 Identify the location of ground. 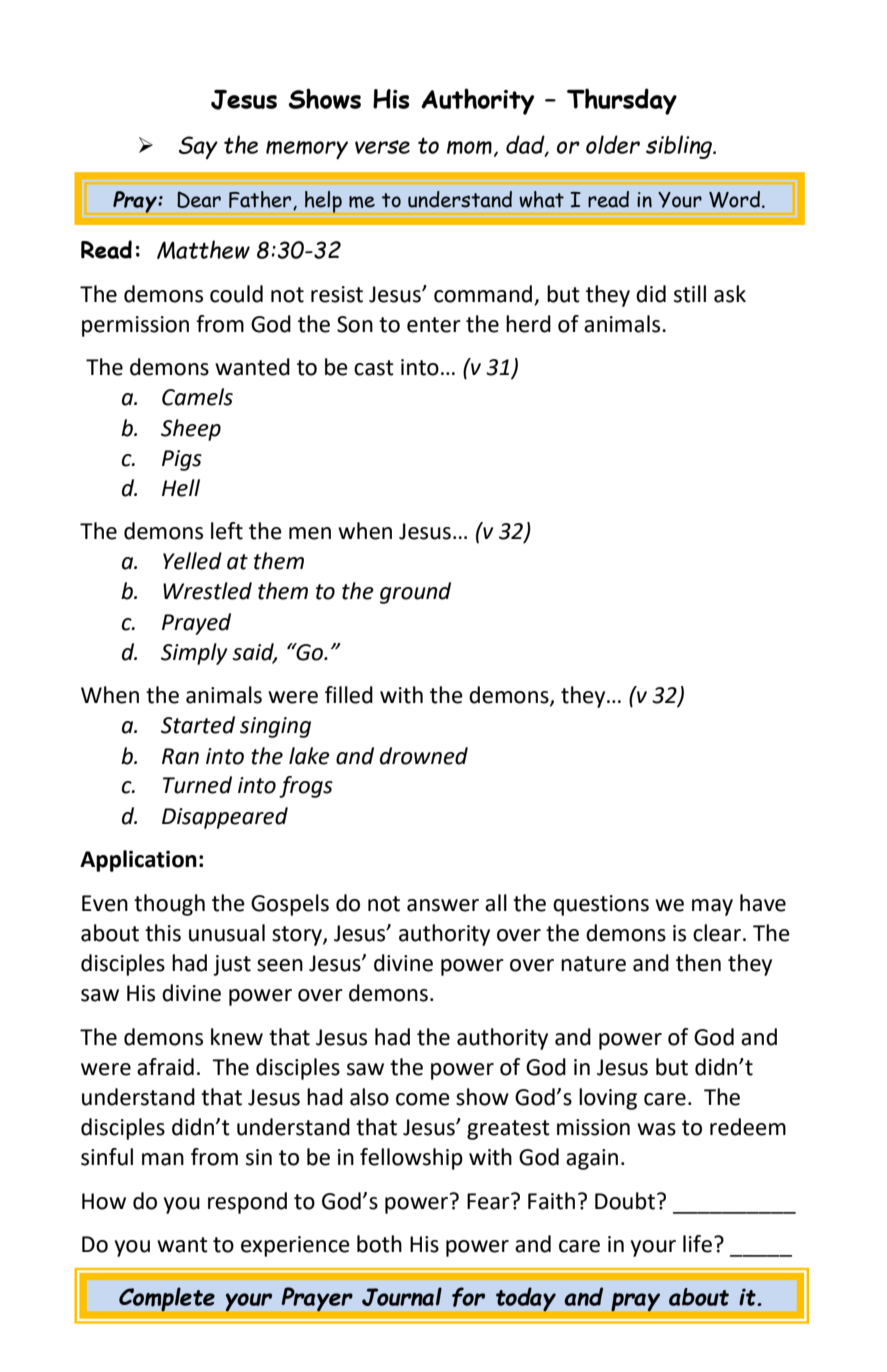
(415, 593).
